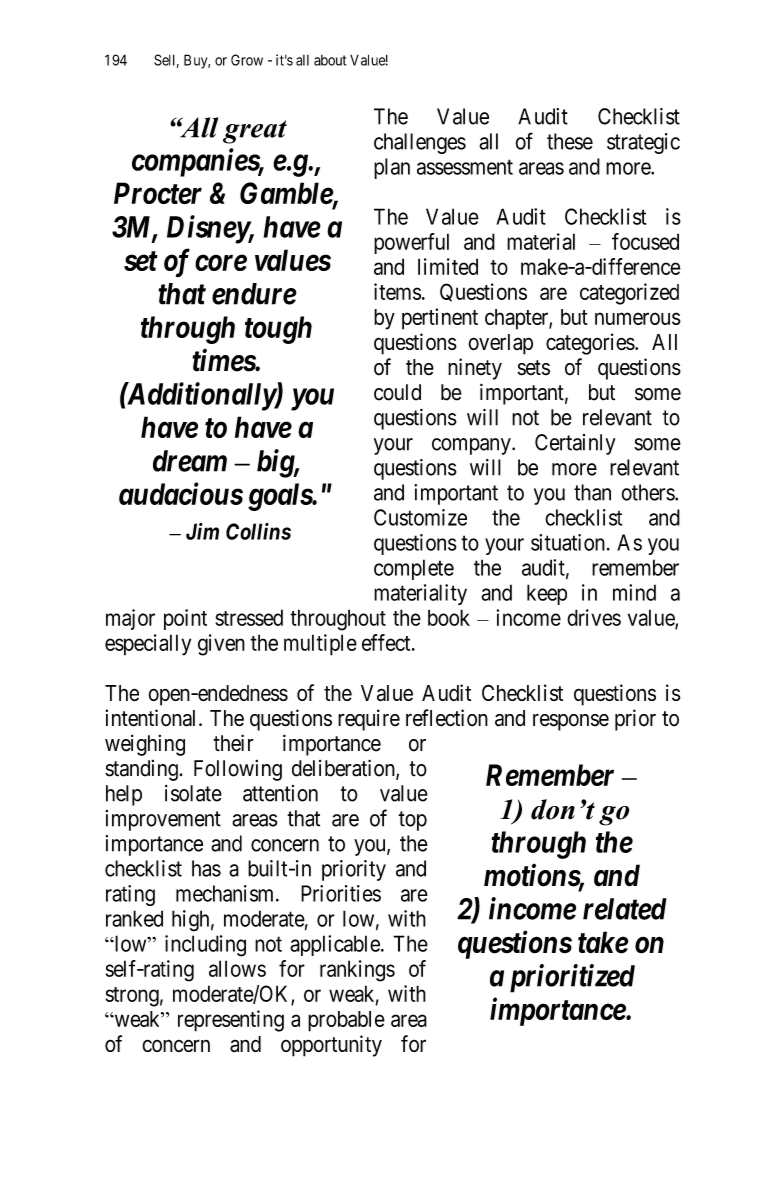 This page has width=784, height=1177. Describe the element at coordinates (247, 60) in the page. I see `Grow` at that location.
